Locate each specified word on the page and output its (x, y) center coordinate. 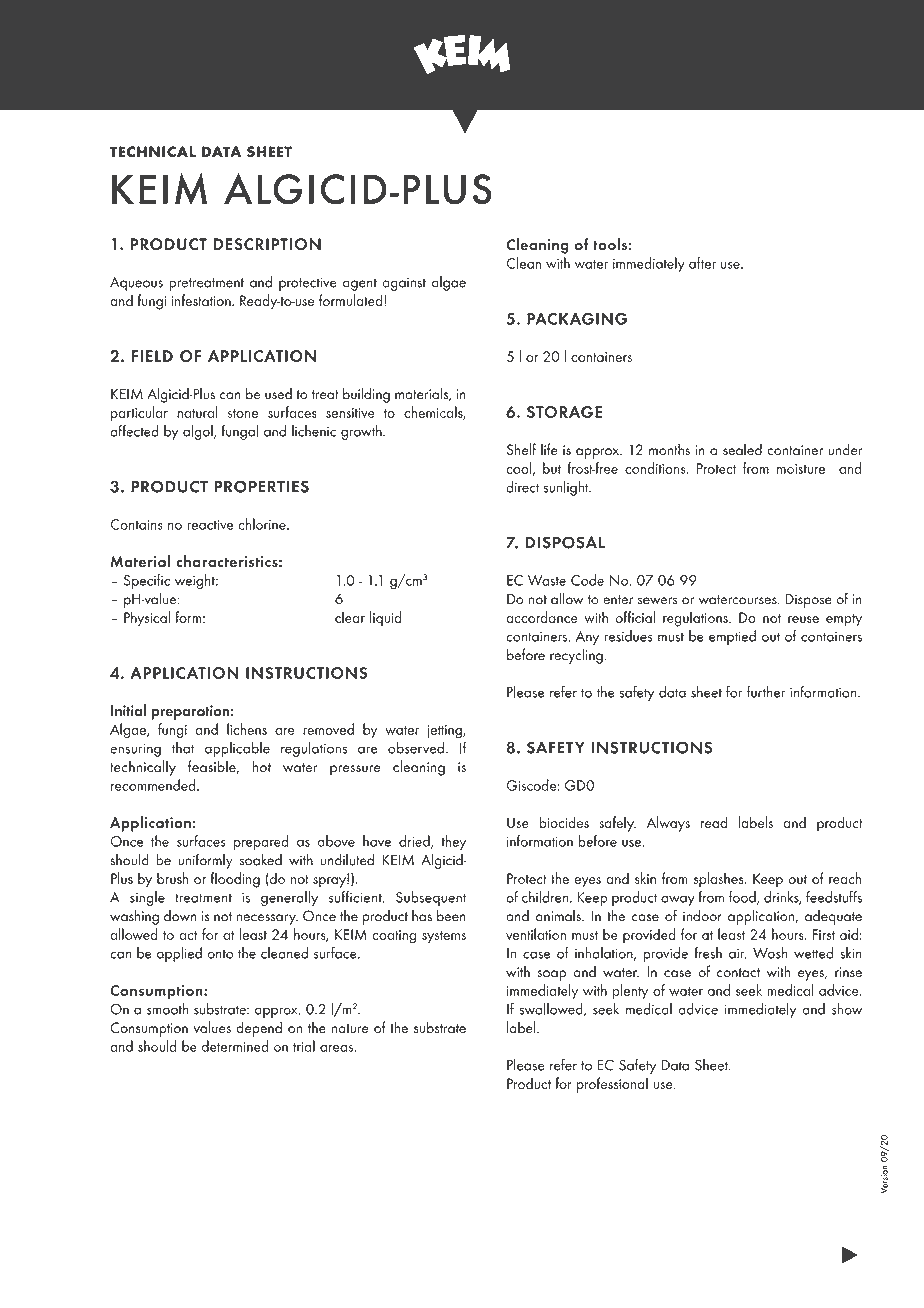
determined (235, 1046)
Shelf (521, 449)
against (404, 284)
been (451, 916)
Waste (547, 580)
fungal (240, 432)
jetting (445, 732)
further (766, 692)
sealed (742, 449)
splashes (720, 880)
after (702, 263)
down (180, 916)
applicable (237, 749)
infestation (202, 300)
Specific (147, 581)
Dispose (808, 600)
